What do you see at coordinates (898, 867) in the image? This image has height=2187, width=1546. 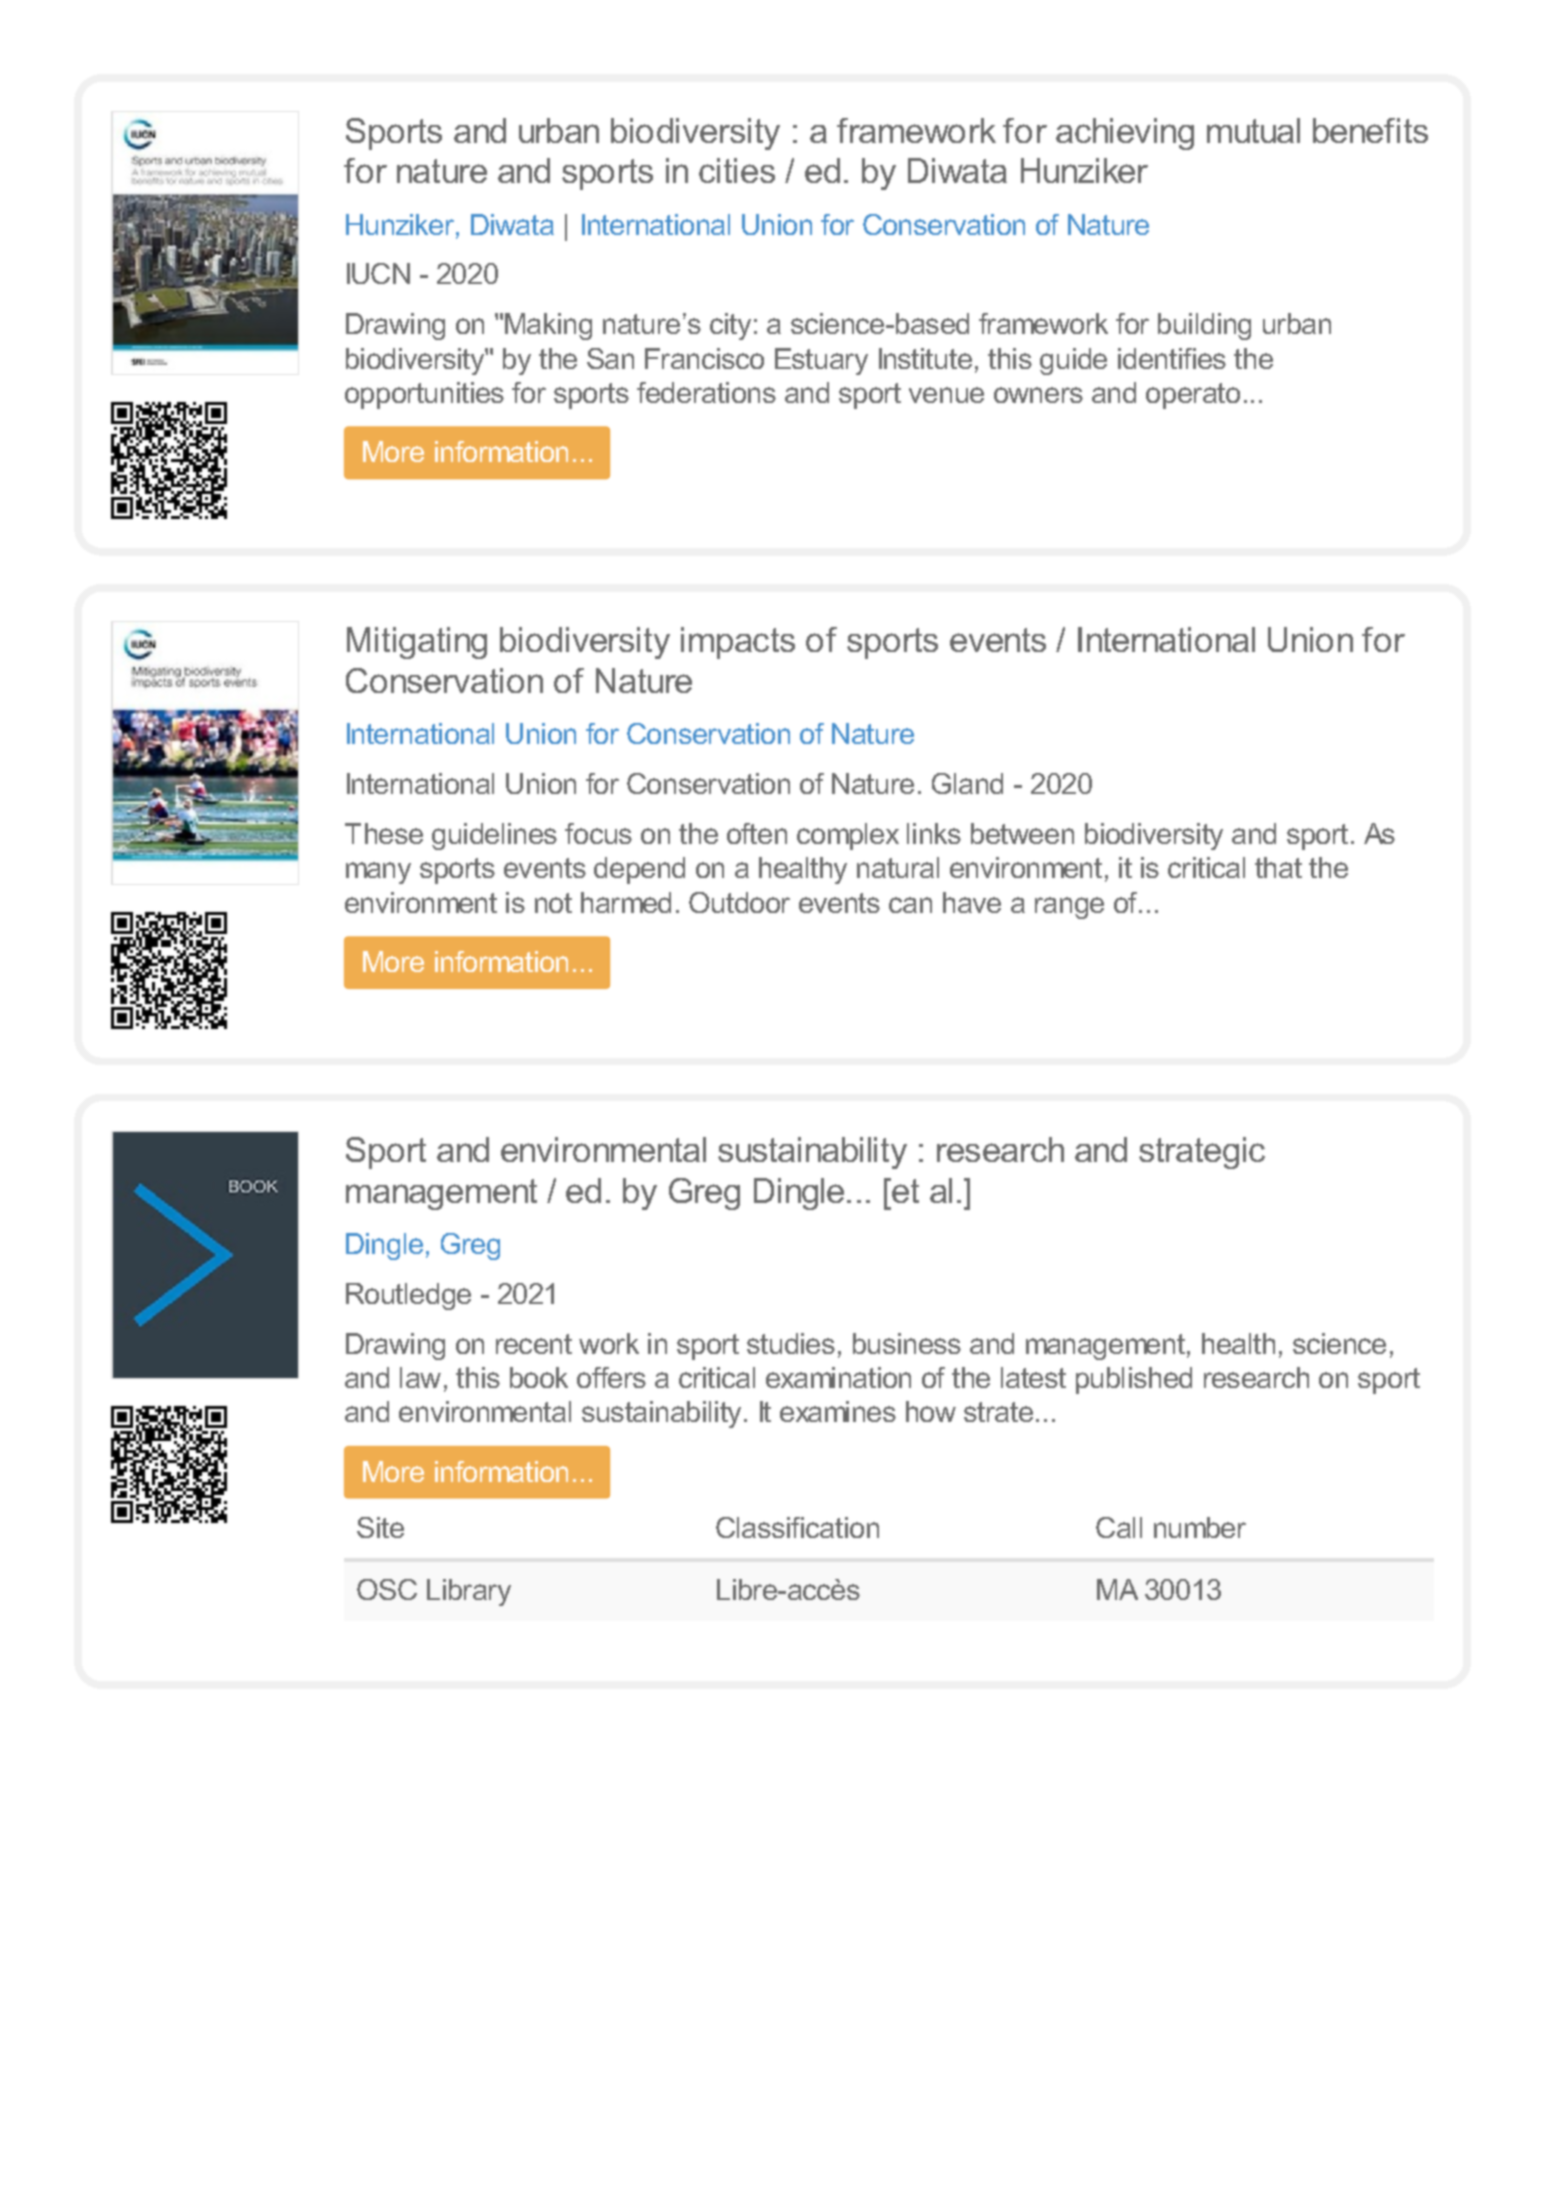 I see `natural` at bounding box center [898, 867].
